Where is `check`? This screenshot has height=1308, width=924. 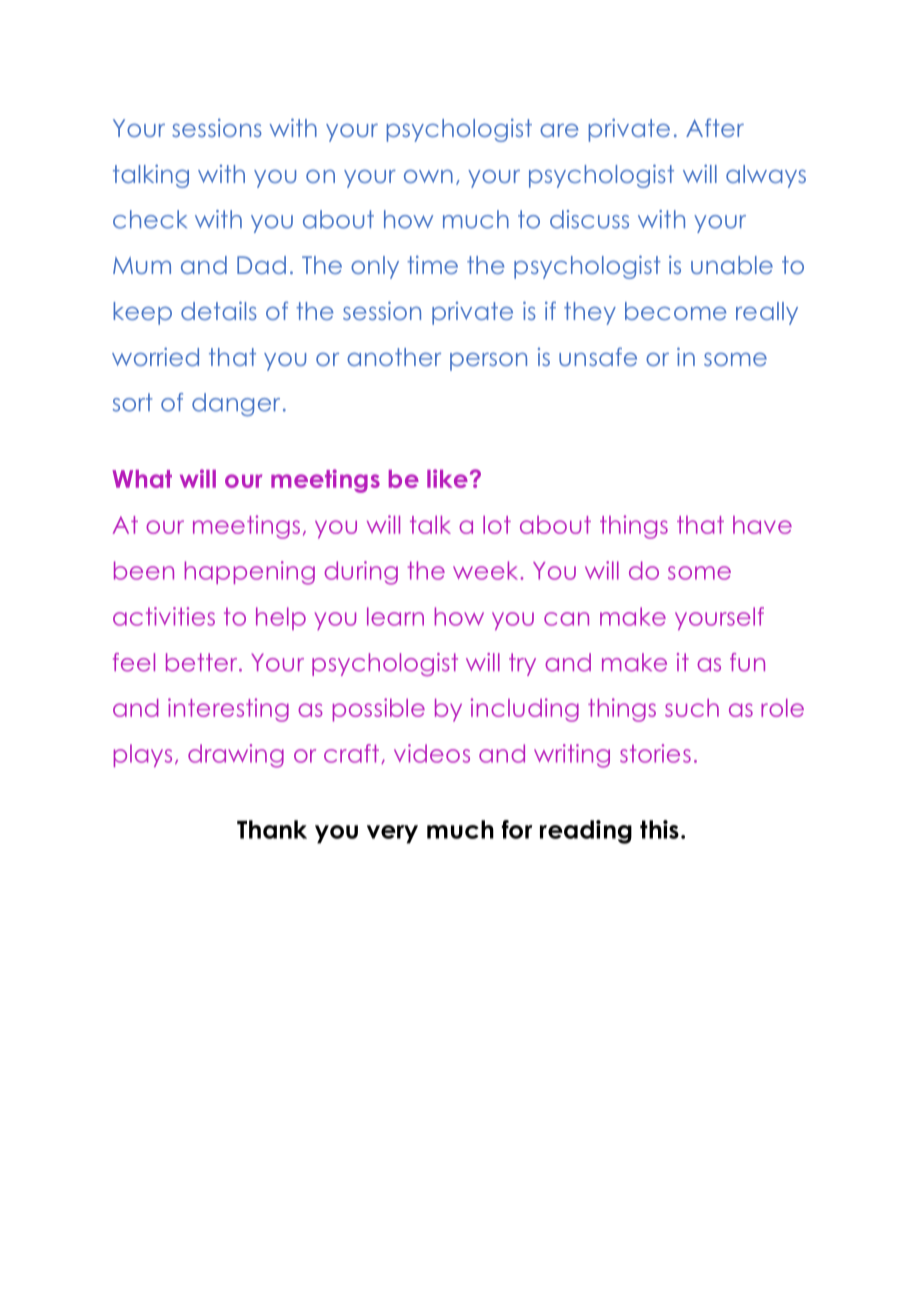 check is located at coordinates (150, 219).
